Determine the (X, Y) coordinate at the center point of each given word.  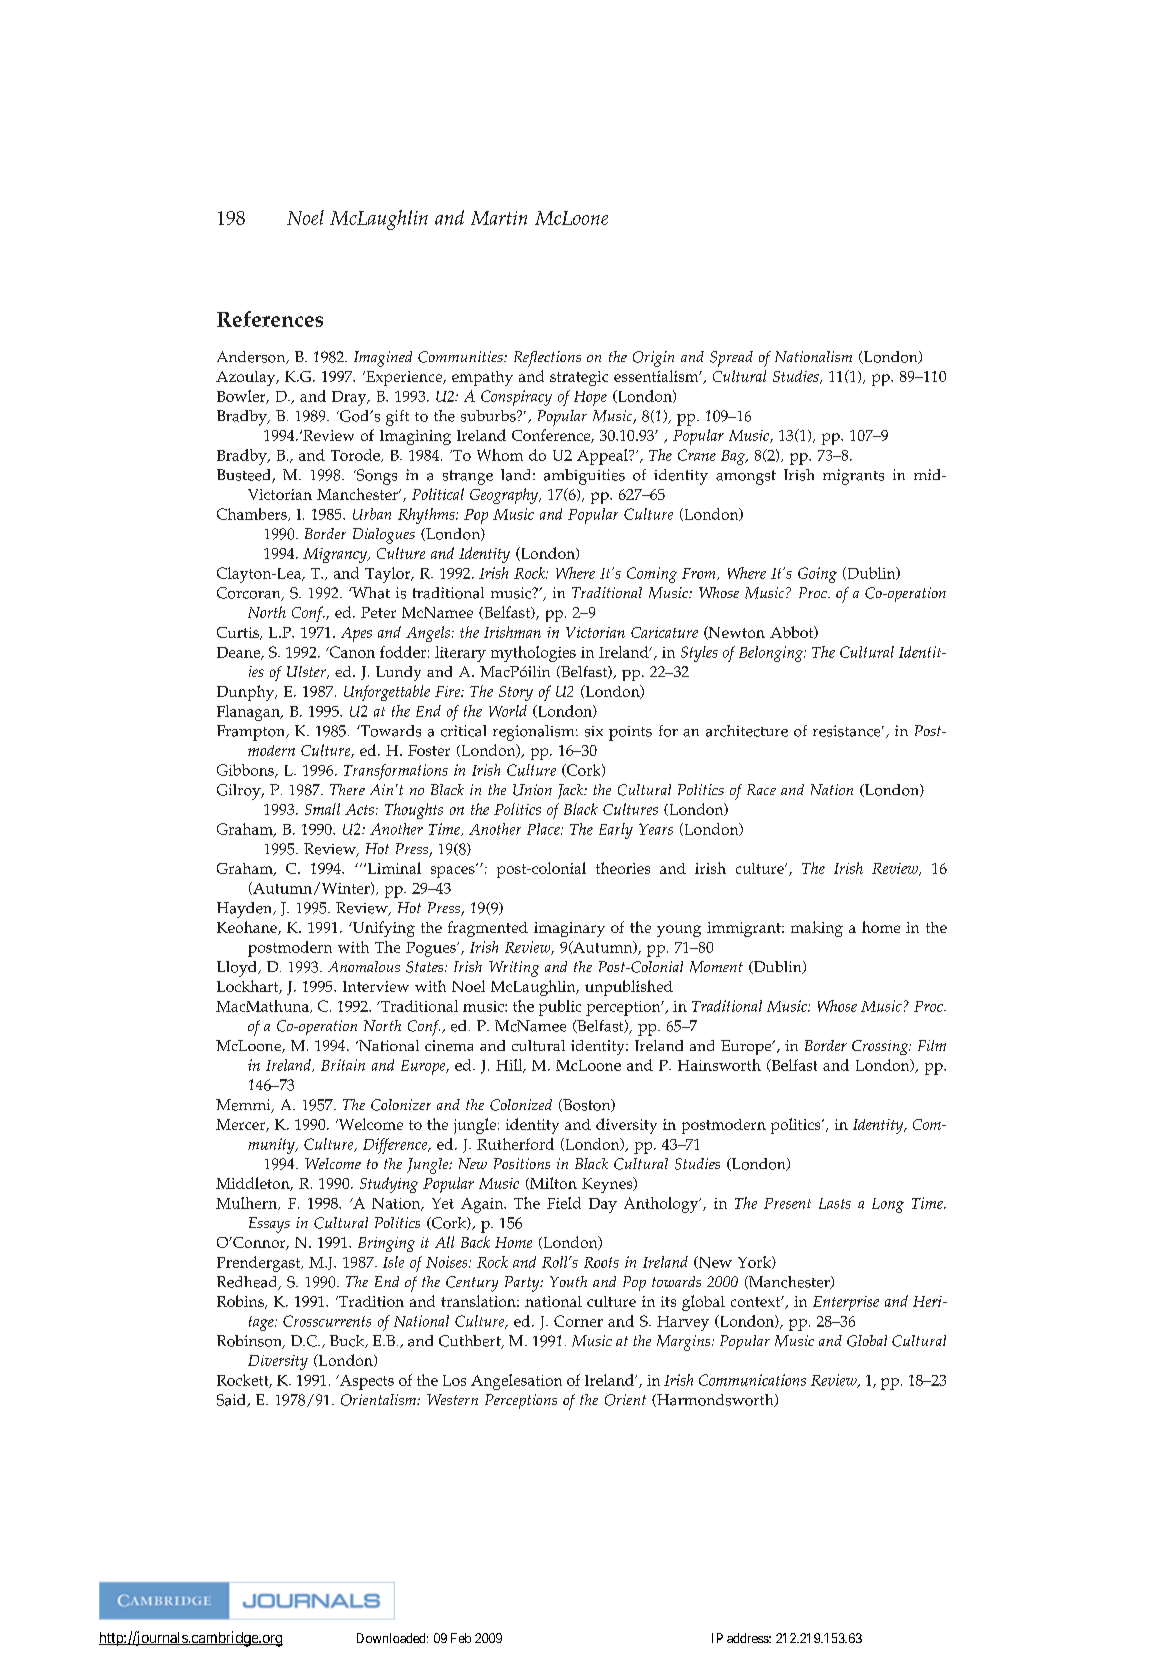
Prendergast (260, 1264)
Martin (499, 218)
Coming (652, 575)
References (270, 319)
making (817, 929)
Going (817, 575)
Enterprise (846, 1303)
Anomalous (364, 966)
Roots (601, 1262)
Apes (356, 634)
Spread (731, 359)
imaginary (569, 929)
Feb (461, 1638)
